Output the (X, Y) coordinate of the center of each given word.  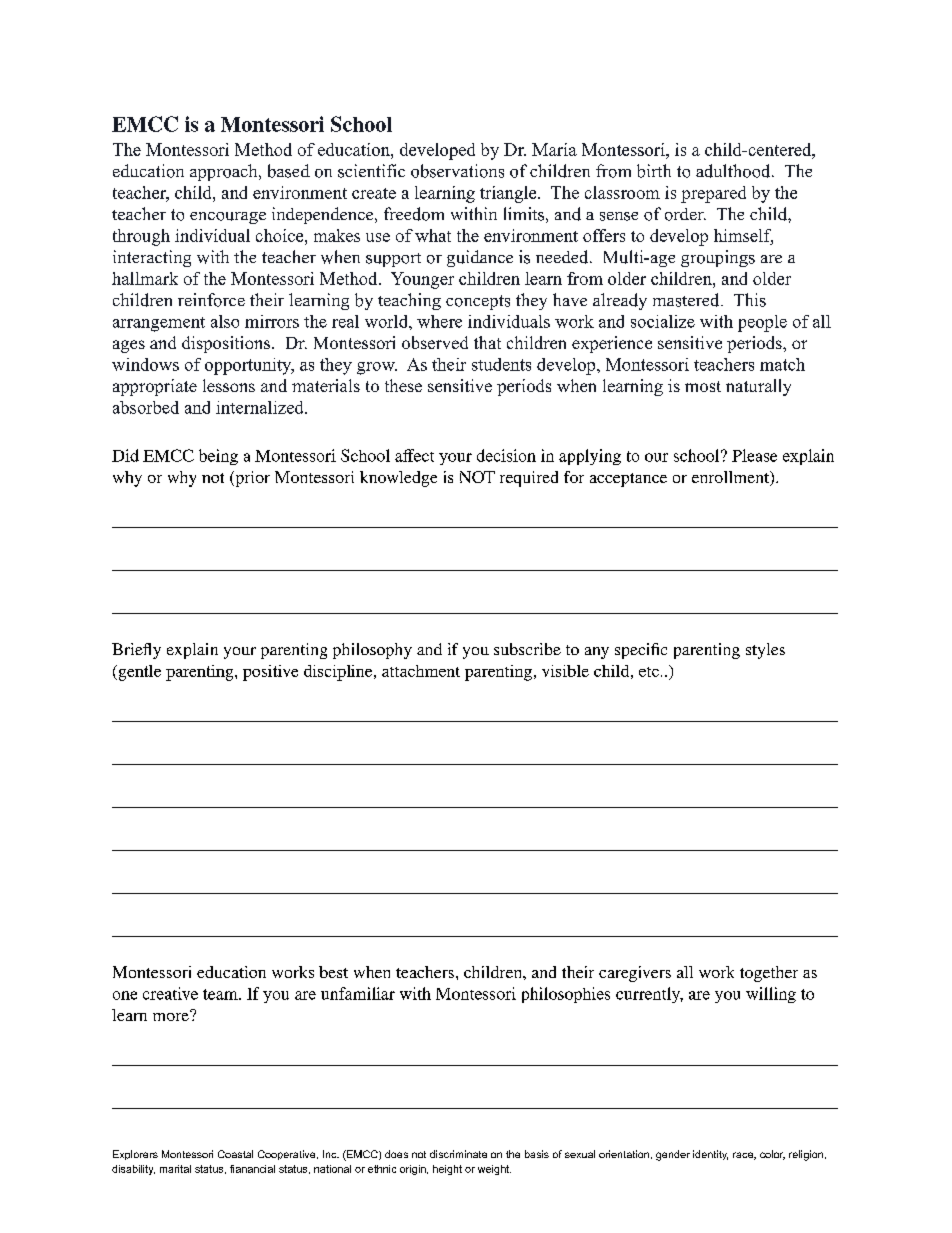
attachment (421, 671)
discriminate (458, 1154)
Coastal (235, 1154)
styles (765, 651)
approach (225, 172)
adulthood (733, 171)
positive (270, 673)
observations (457, 171)
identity (710, 1155)
